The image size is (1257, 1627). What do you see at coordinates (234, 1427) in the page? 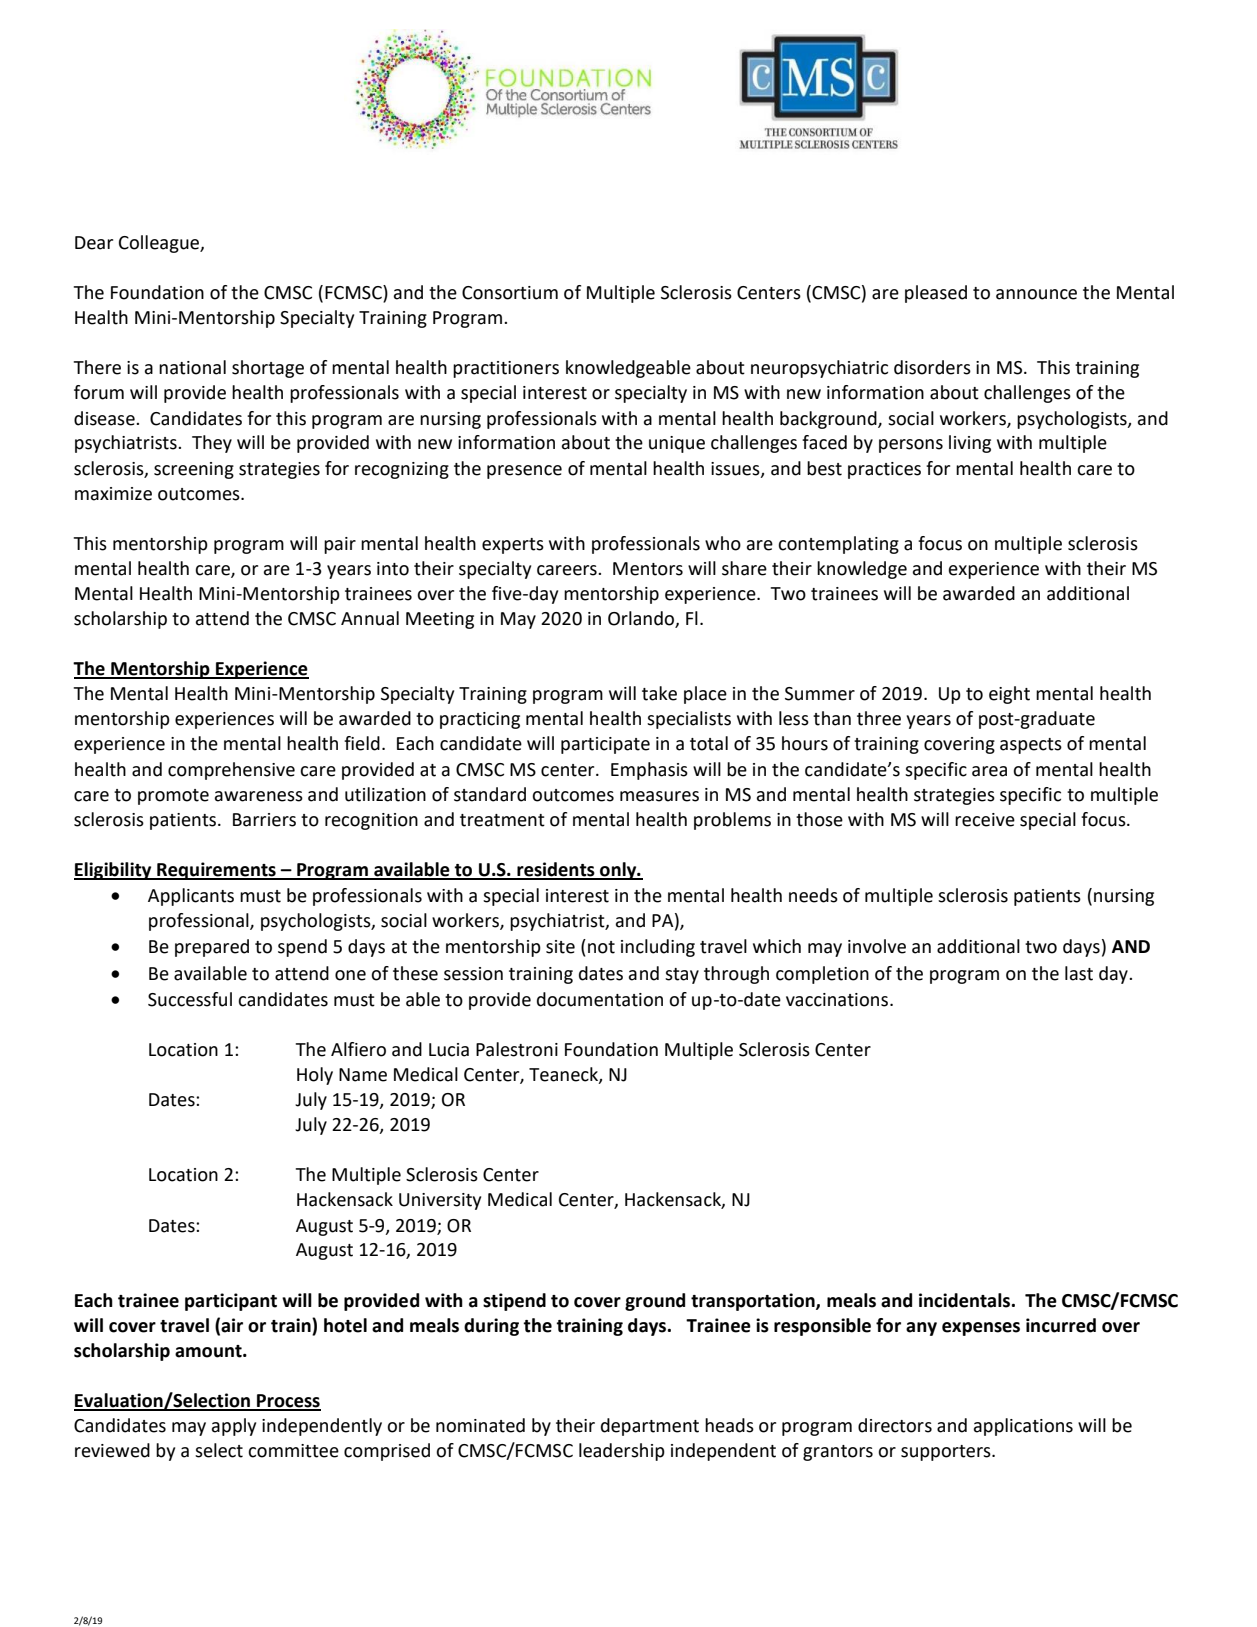
I see `apply` at bounding box center [234, 1427].
